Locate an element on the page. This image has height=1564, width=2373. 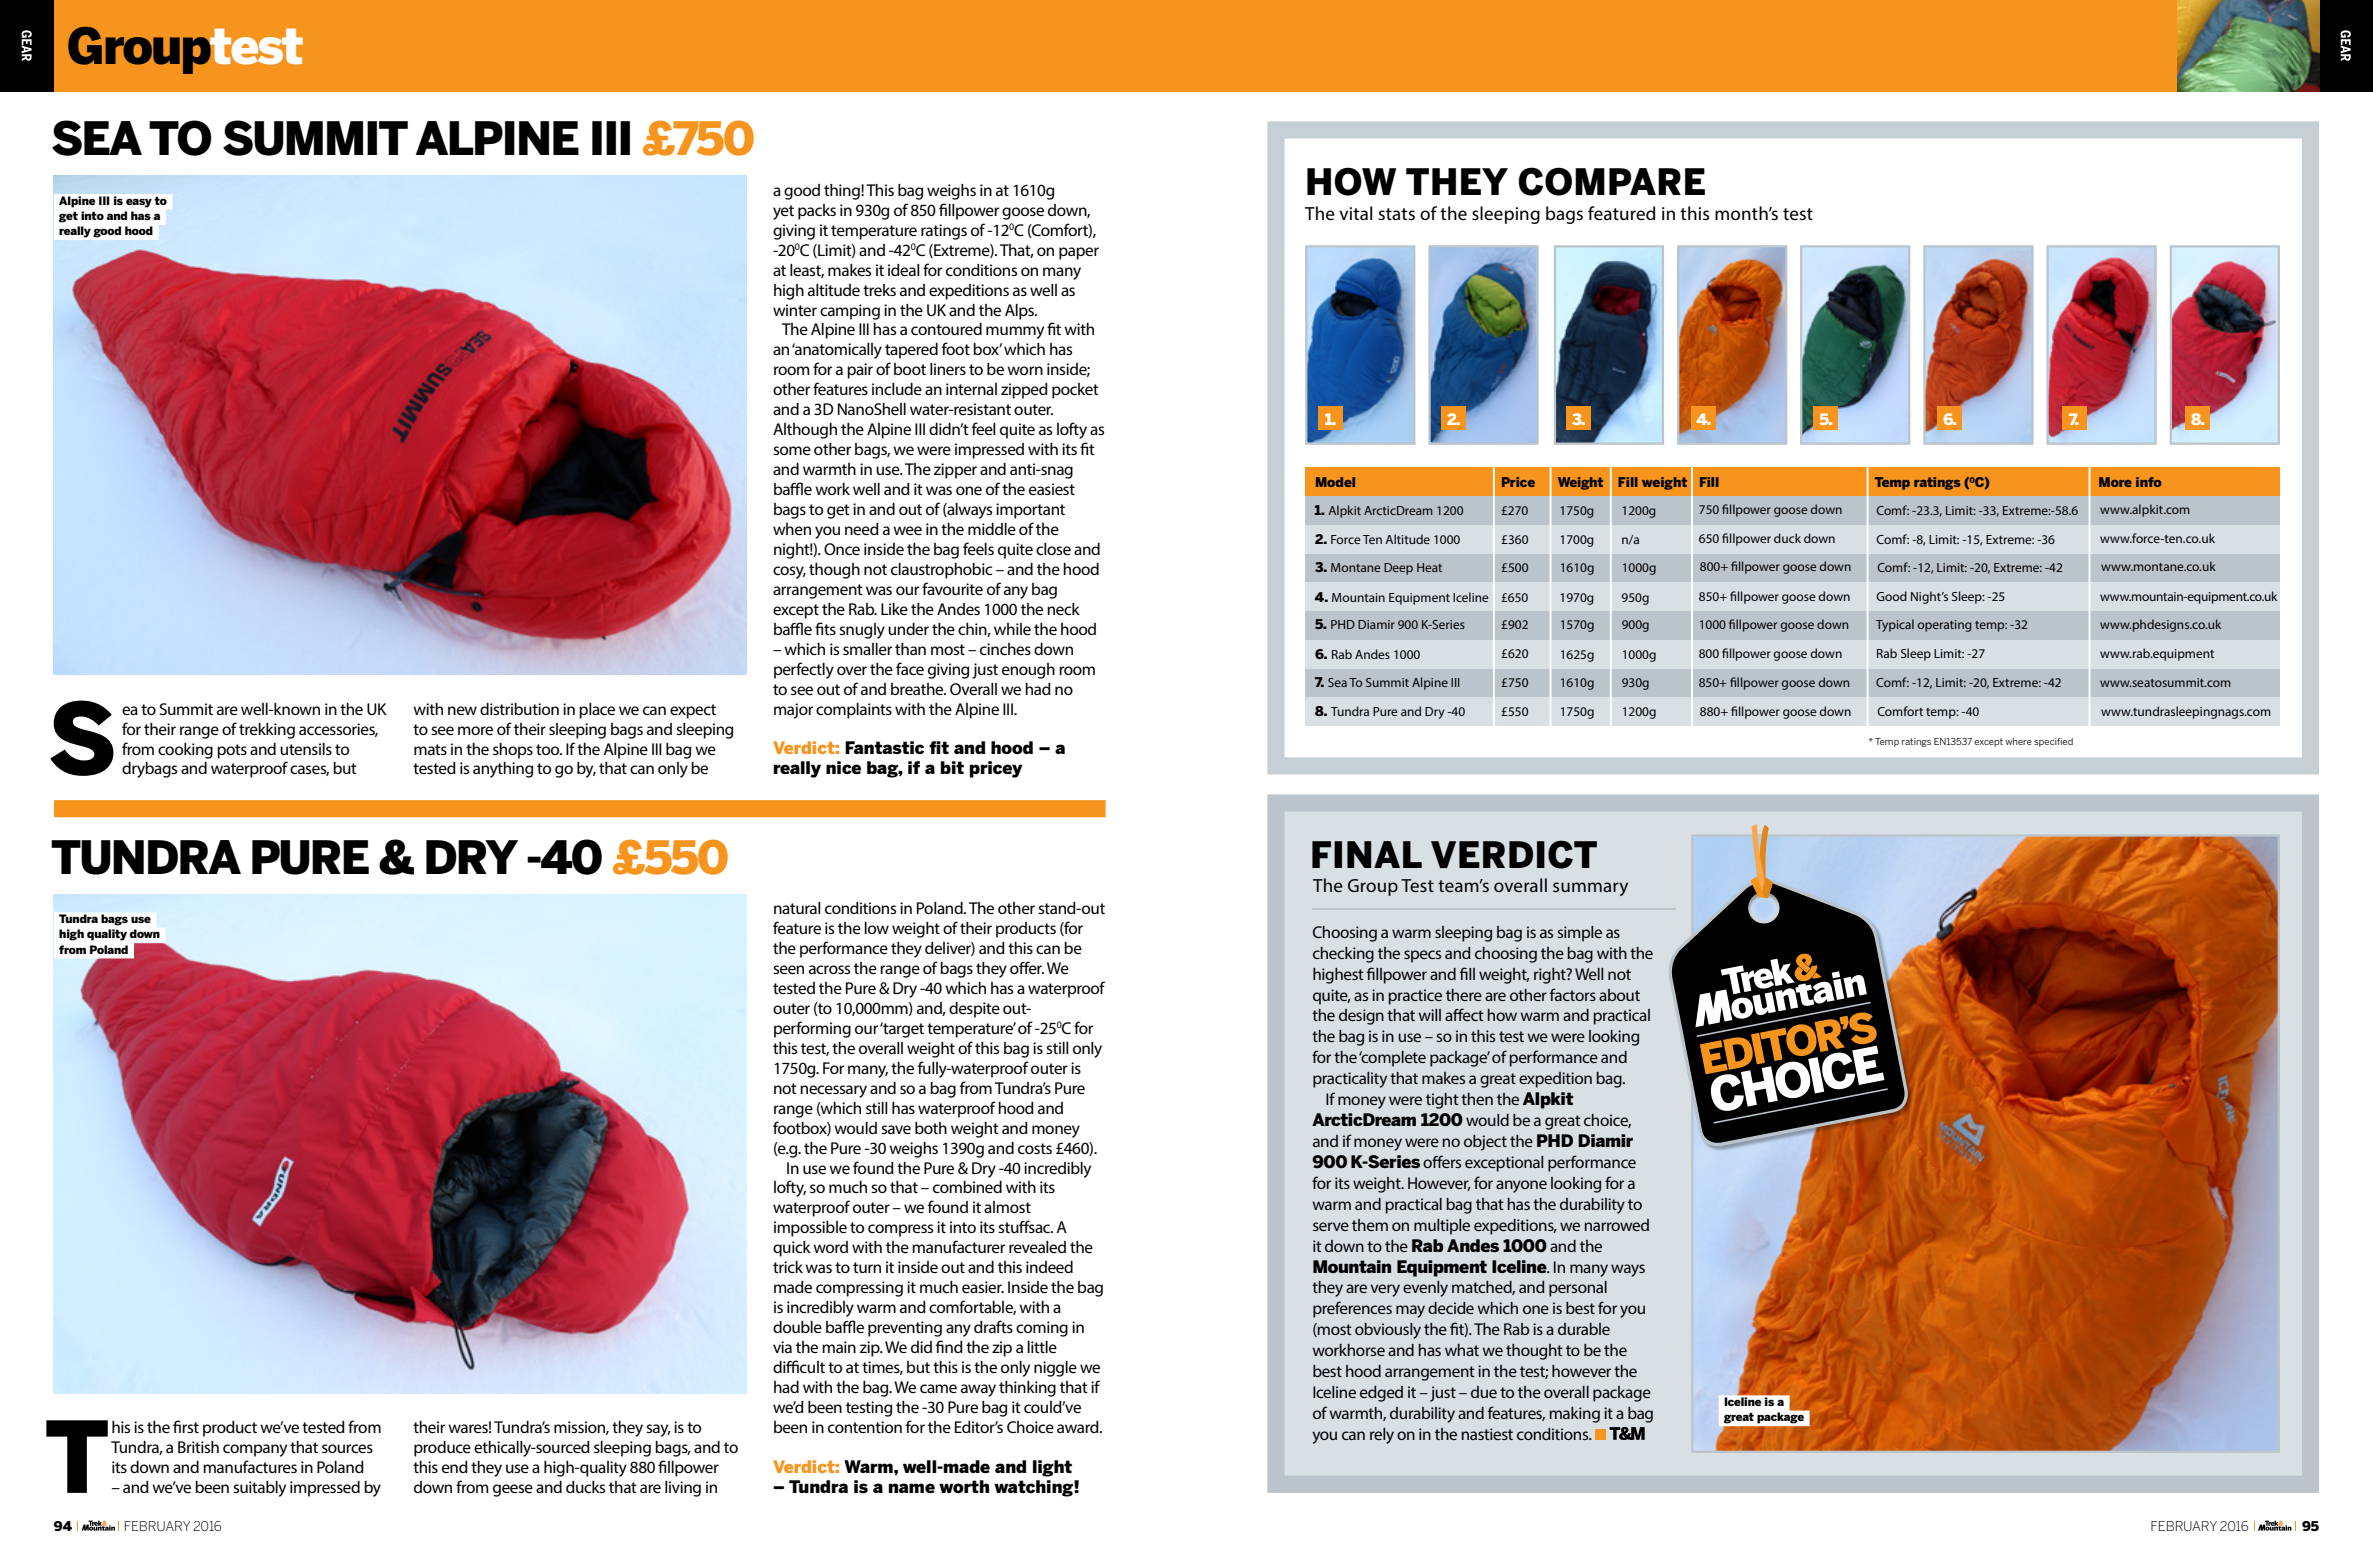
new is located at coordinates (462, 710).
